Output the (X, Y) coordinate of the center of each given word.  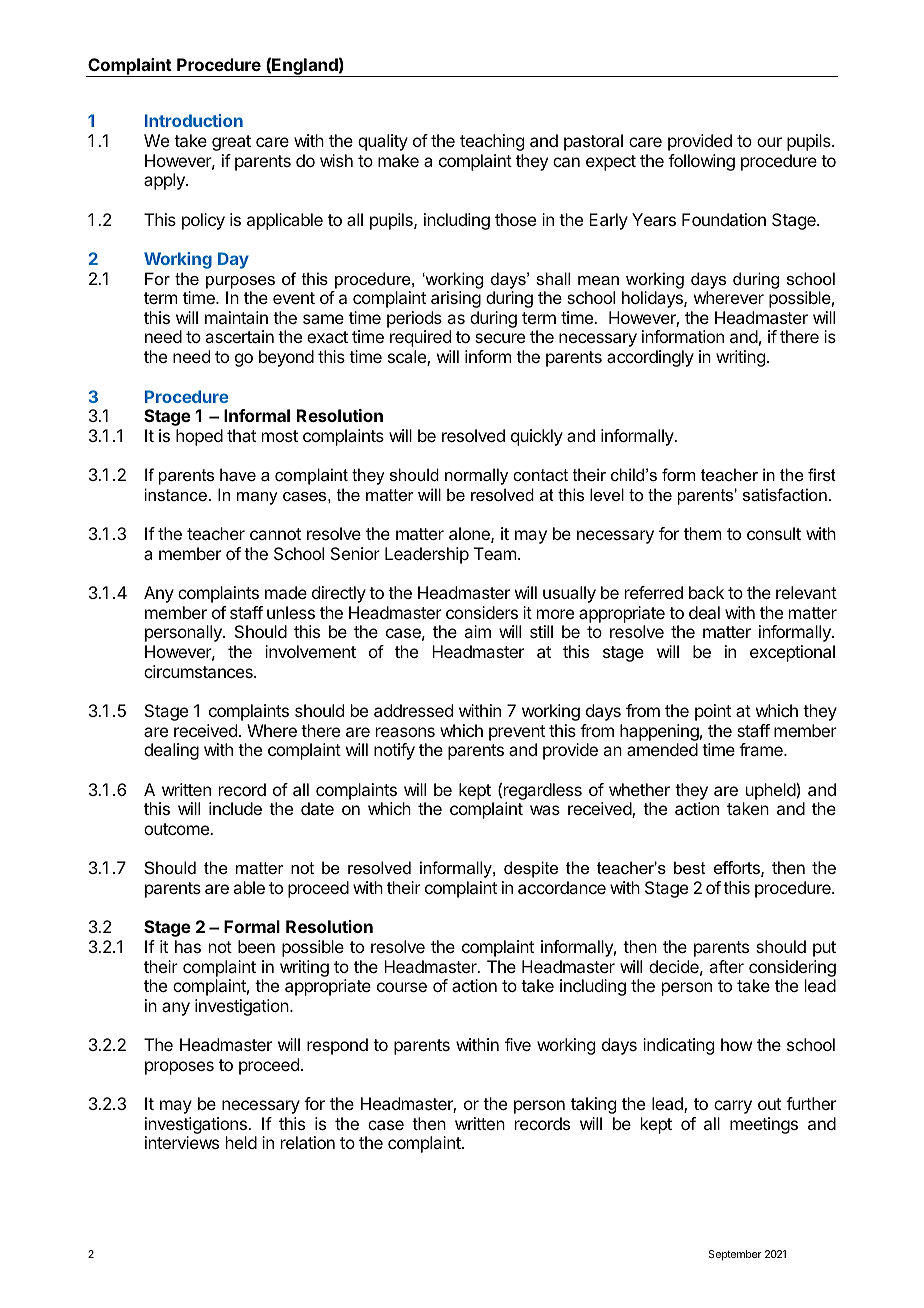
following (701, 162)
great (231, 143)
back (706, 592)
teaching (492, 142)
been (256, 946)
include (235, 808)
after (726, 966)
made (286, 592)
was (545, 810)
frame (762, 749)
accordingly (650, 358)
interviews (182, 1142)
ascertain (239, 336)
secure (500, 338)
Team (495, 553)
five (518, 1044)
